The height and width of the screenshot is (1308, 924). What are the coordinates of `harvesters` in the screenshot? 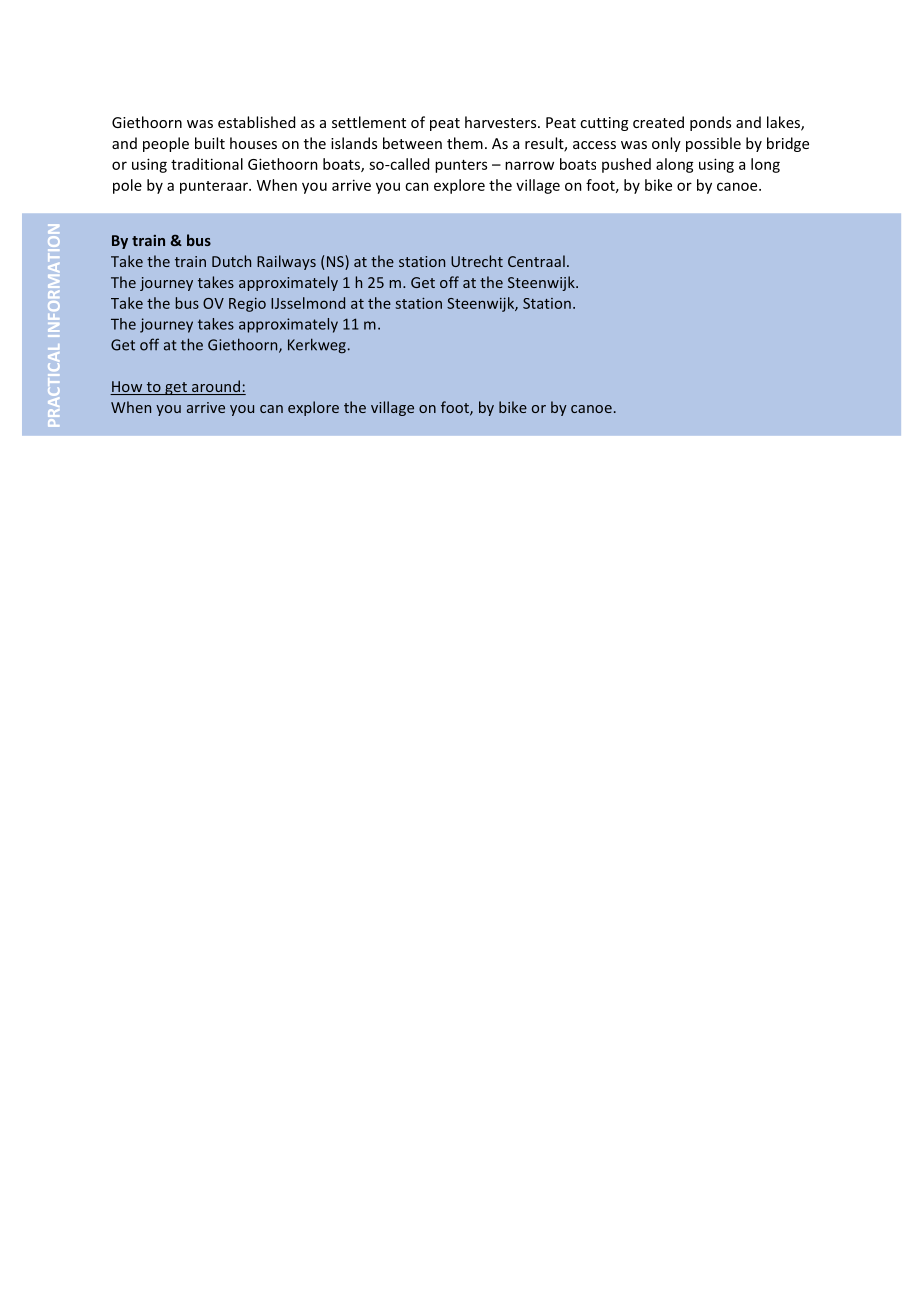 It's located at (502, 122).
